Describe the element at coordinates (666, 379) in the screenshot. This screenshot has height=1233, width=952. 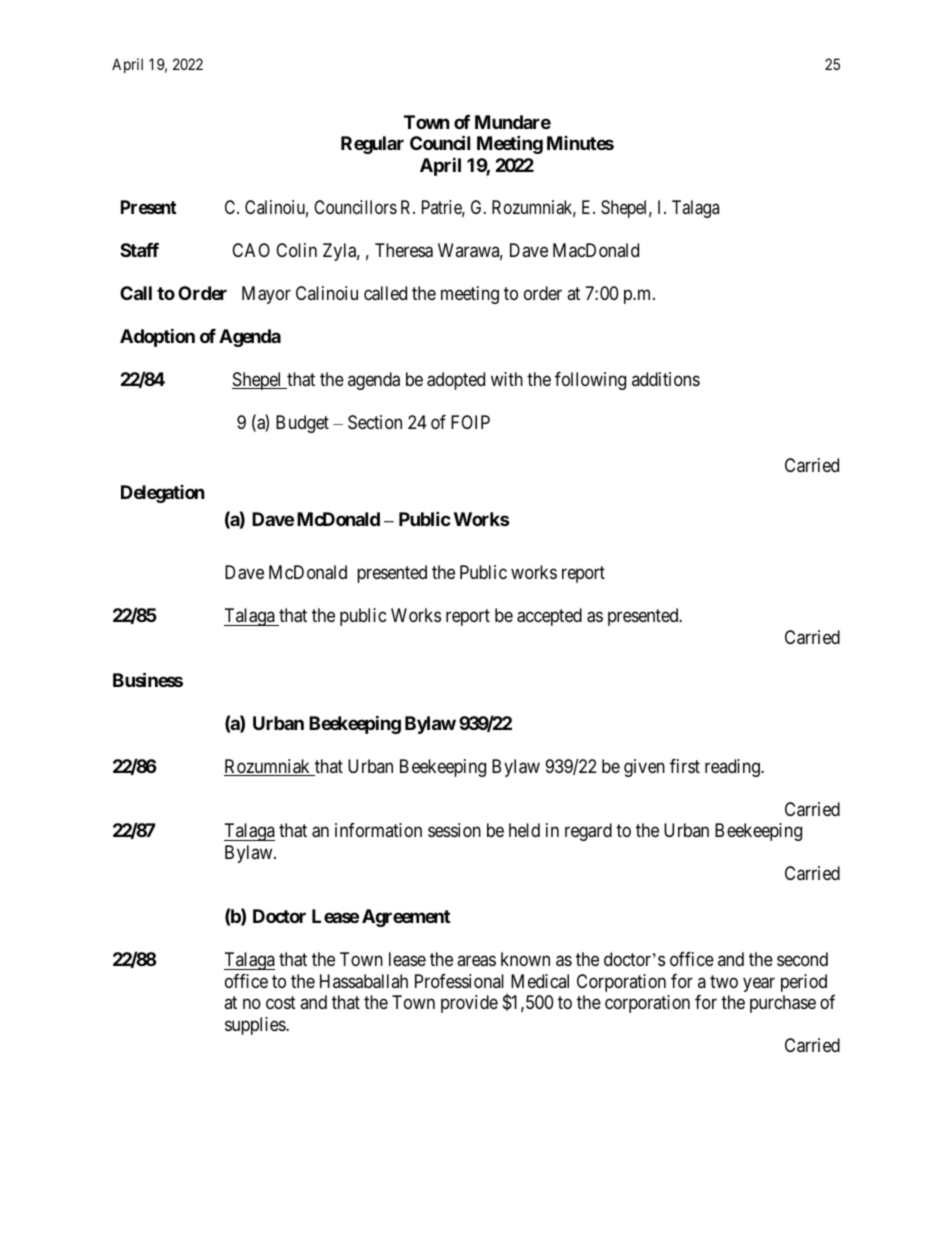
I see `additions` at that location.
